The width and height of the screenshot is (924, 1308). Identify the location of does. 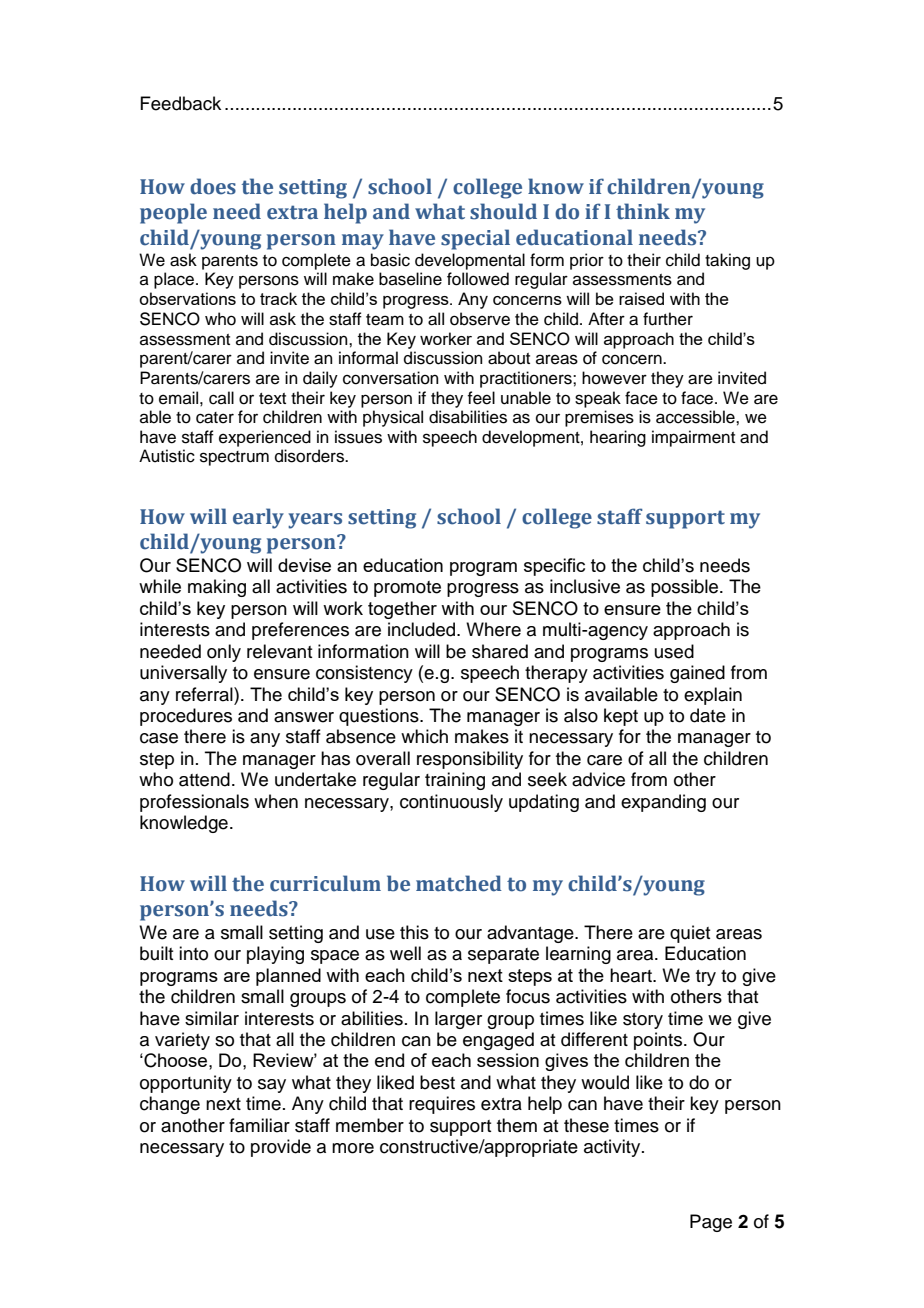
(213, 186).
